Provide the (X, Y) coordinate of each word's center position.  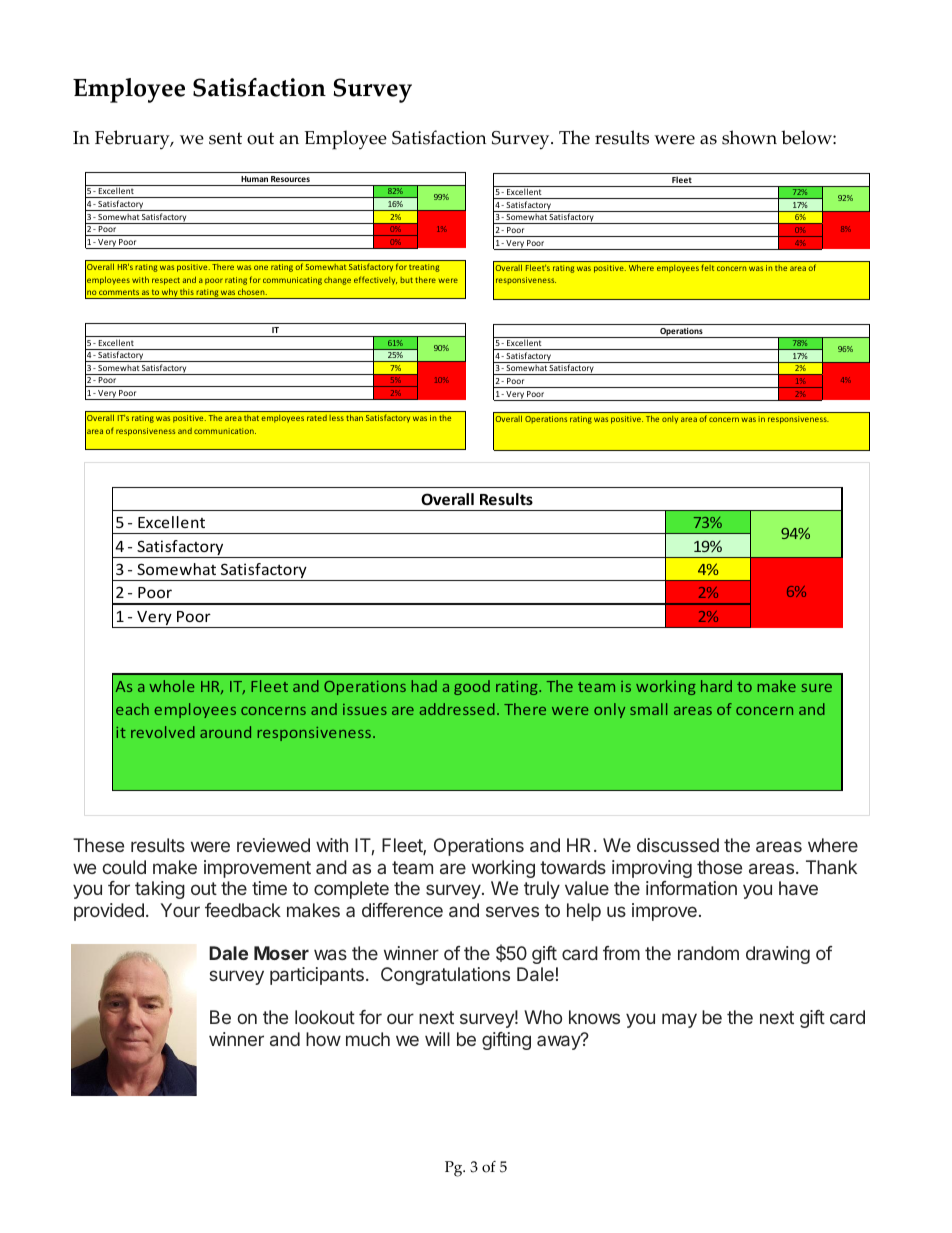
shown (749, 137)
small (648, 709)
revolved (163, 732)
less (336, 418)
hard (716, 686)
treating (424, 268)
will (437, 1039)
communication (225, 431)
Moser (281, 953)
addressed (457, 709)
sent (225, 138)
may (679, 1020)
